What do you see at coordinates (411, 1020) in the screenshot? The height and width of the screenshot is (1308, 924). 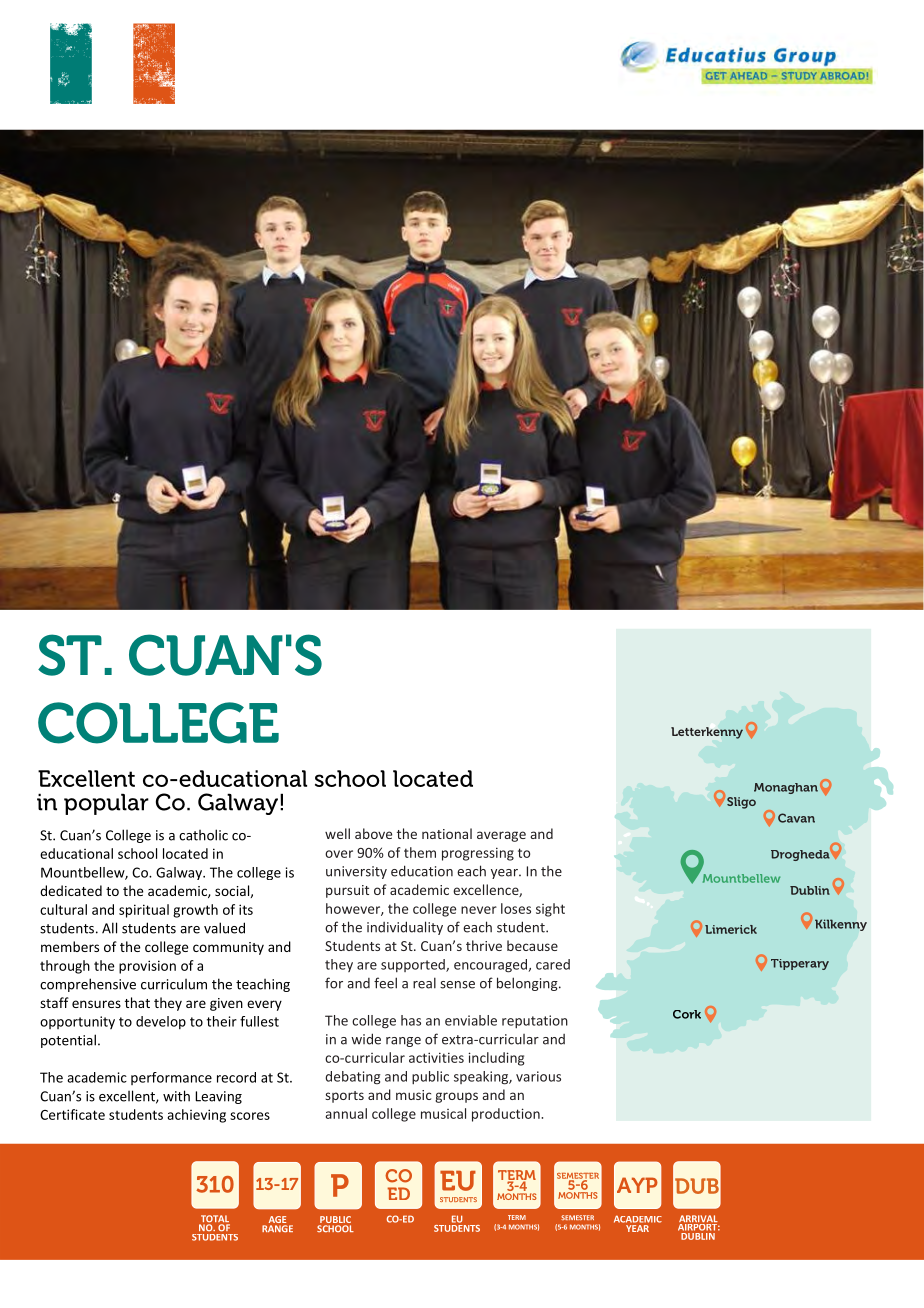 I see `has` at bounding box center [411, 1020].
